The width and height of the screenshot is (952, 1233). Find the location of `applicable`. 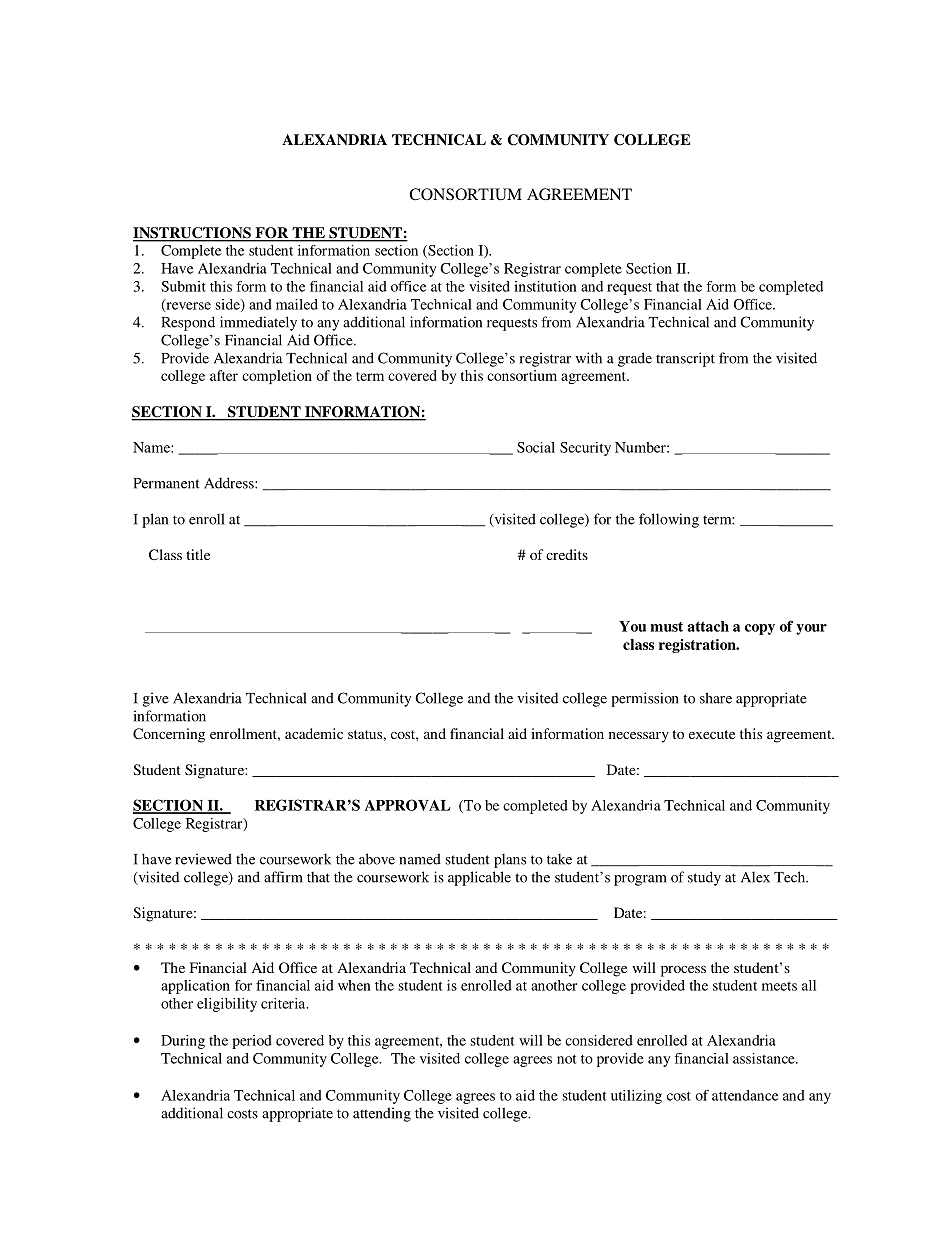

applicable is located at coordinates (479, 878).
